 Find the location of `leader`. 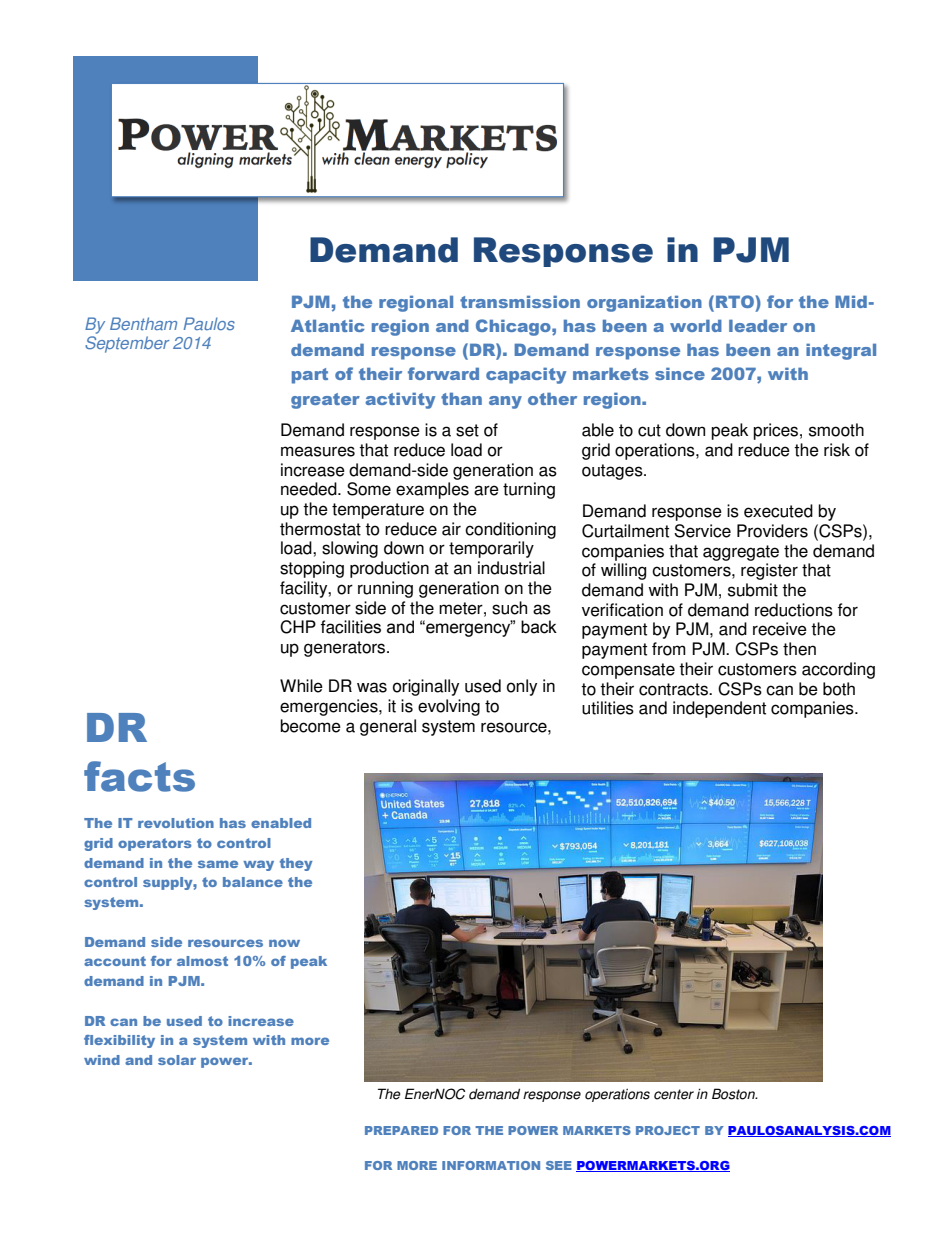

leader is located at coordinates (758, 325).
